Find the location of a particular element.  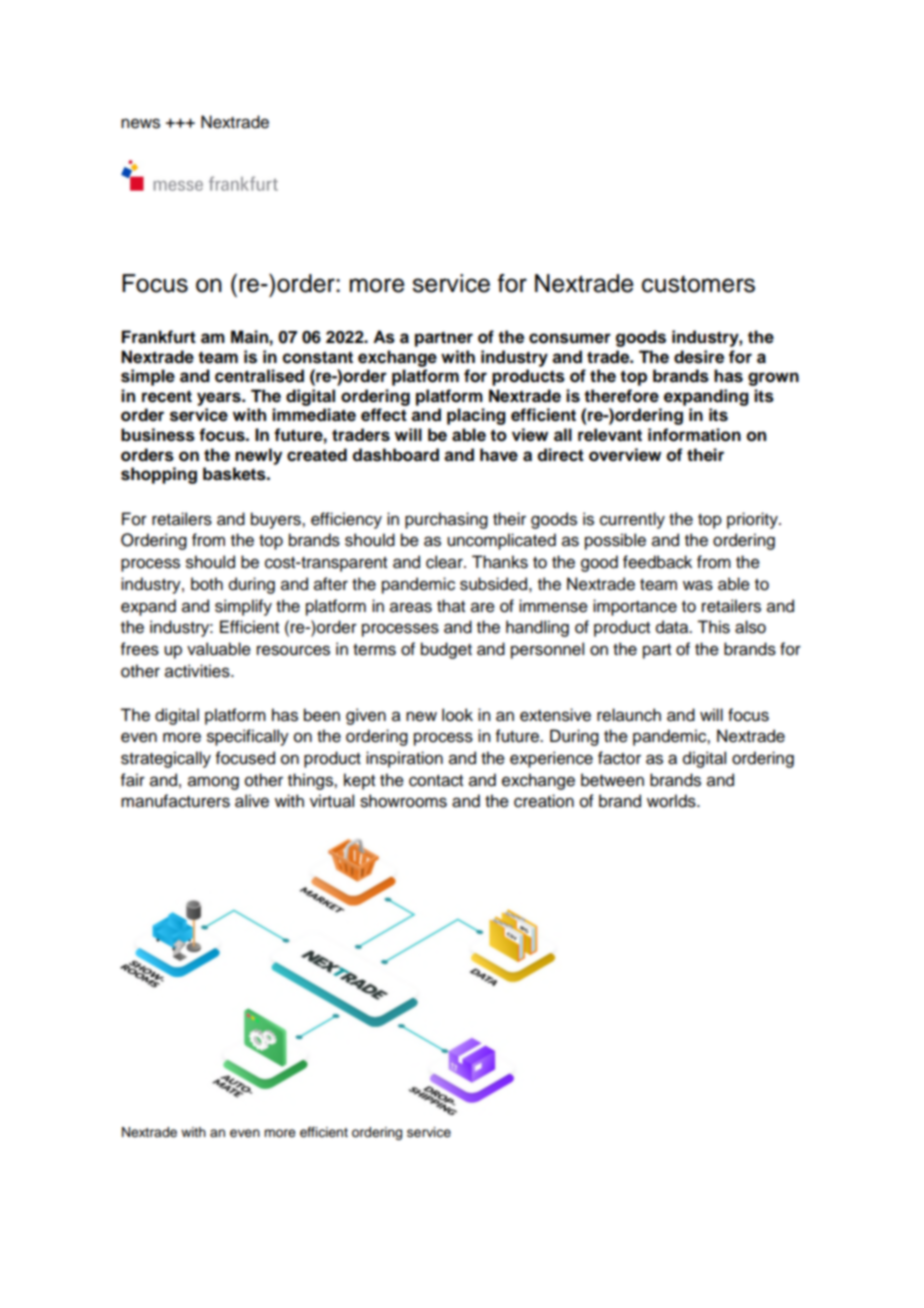

newly is located at coordinates (258, 456).
